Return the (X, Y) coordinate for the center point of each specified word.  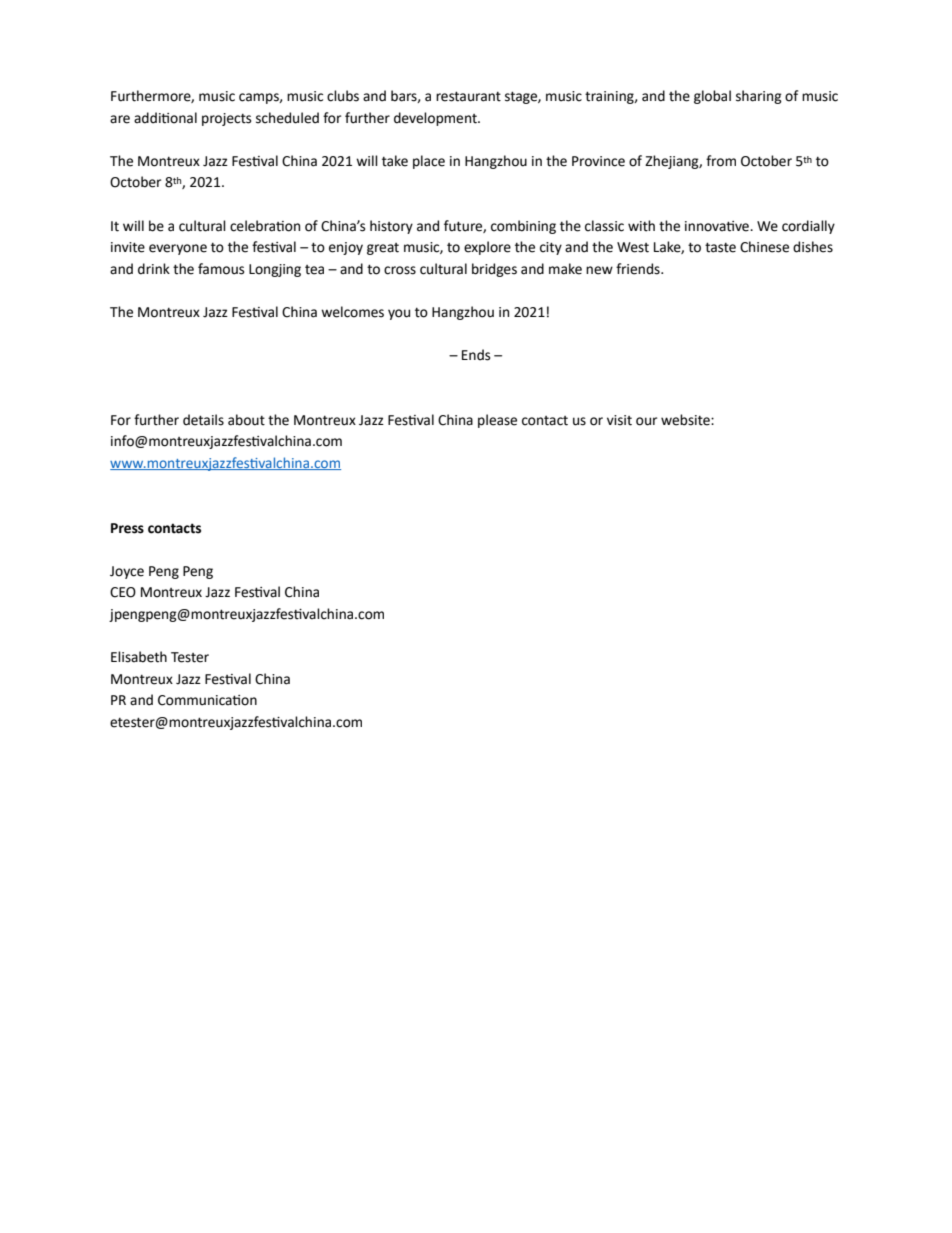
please (497, 421)
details (203, 420)
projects (226, 119)
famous (221, 269)
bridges (494, 270)
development (436, 119)
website (686, 420)
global (712, 97)
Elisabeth (139, 657)
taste (720, 247)
